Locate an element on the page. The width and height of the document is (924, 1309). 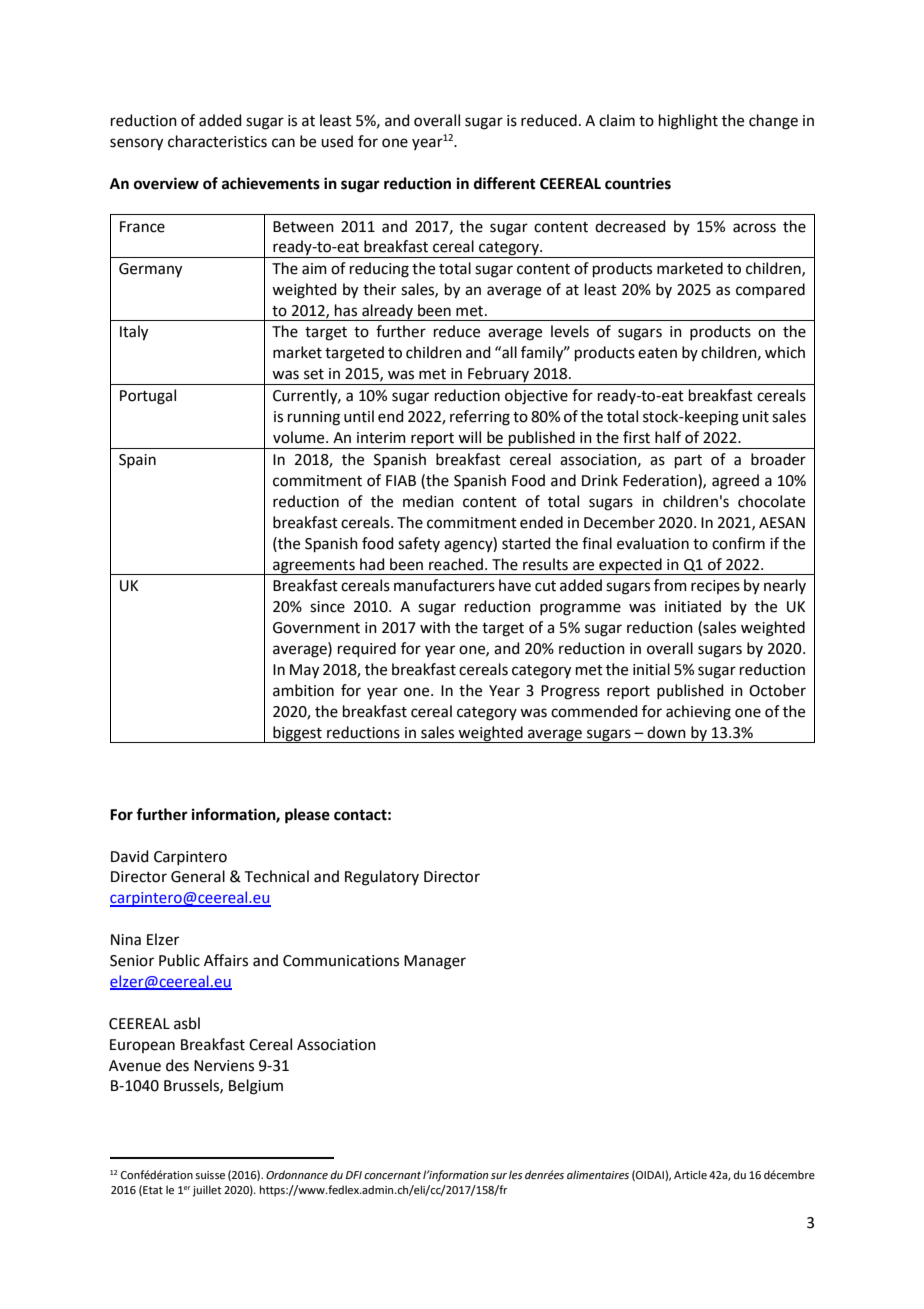
General is located at coordinates (198, 876).
